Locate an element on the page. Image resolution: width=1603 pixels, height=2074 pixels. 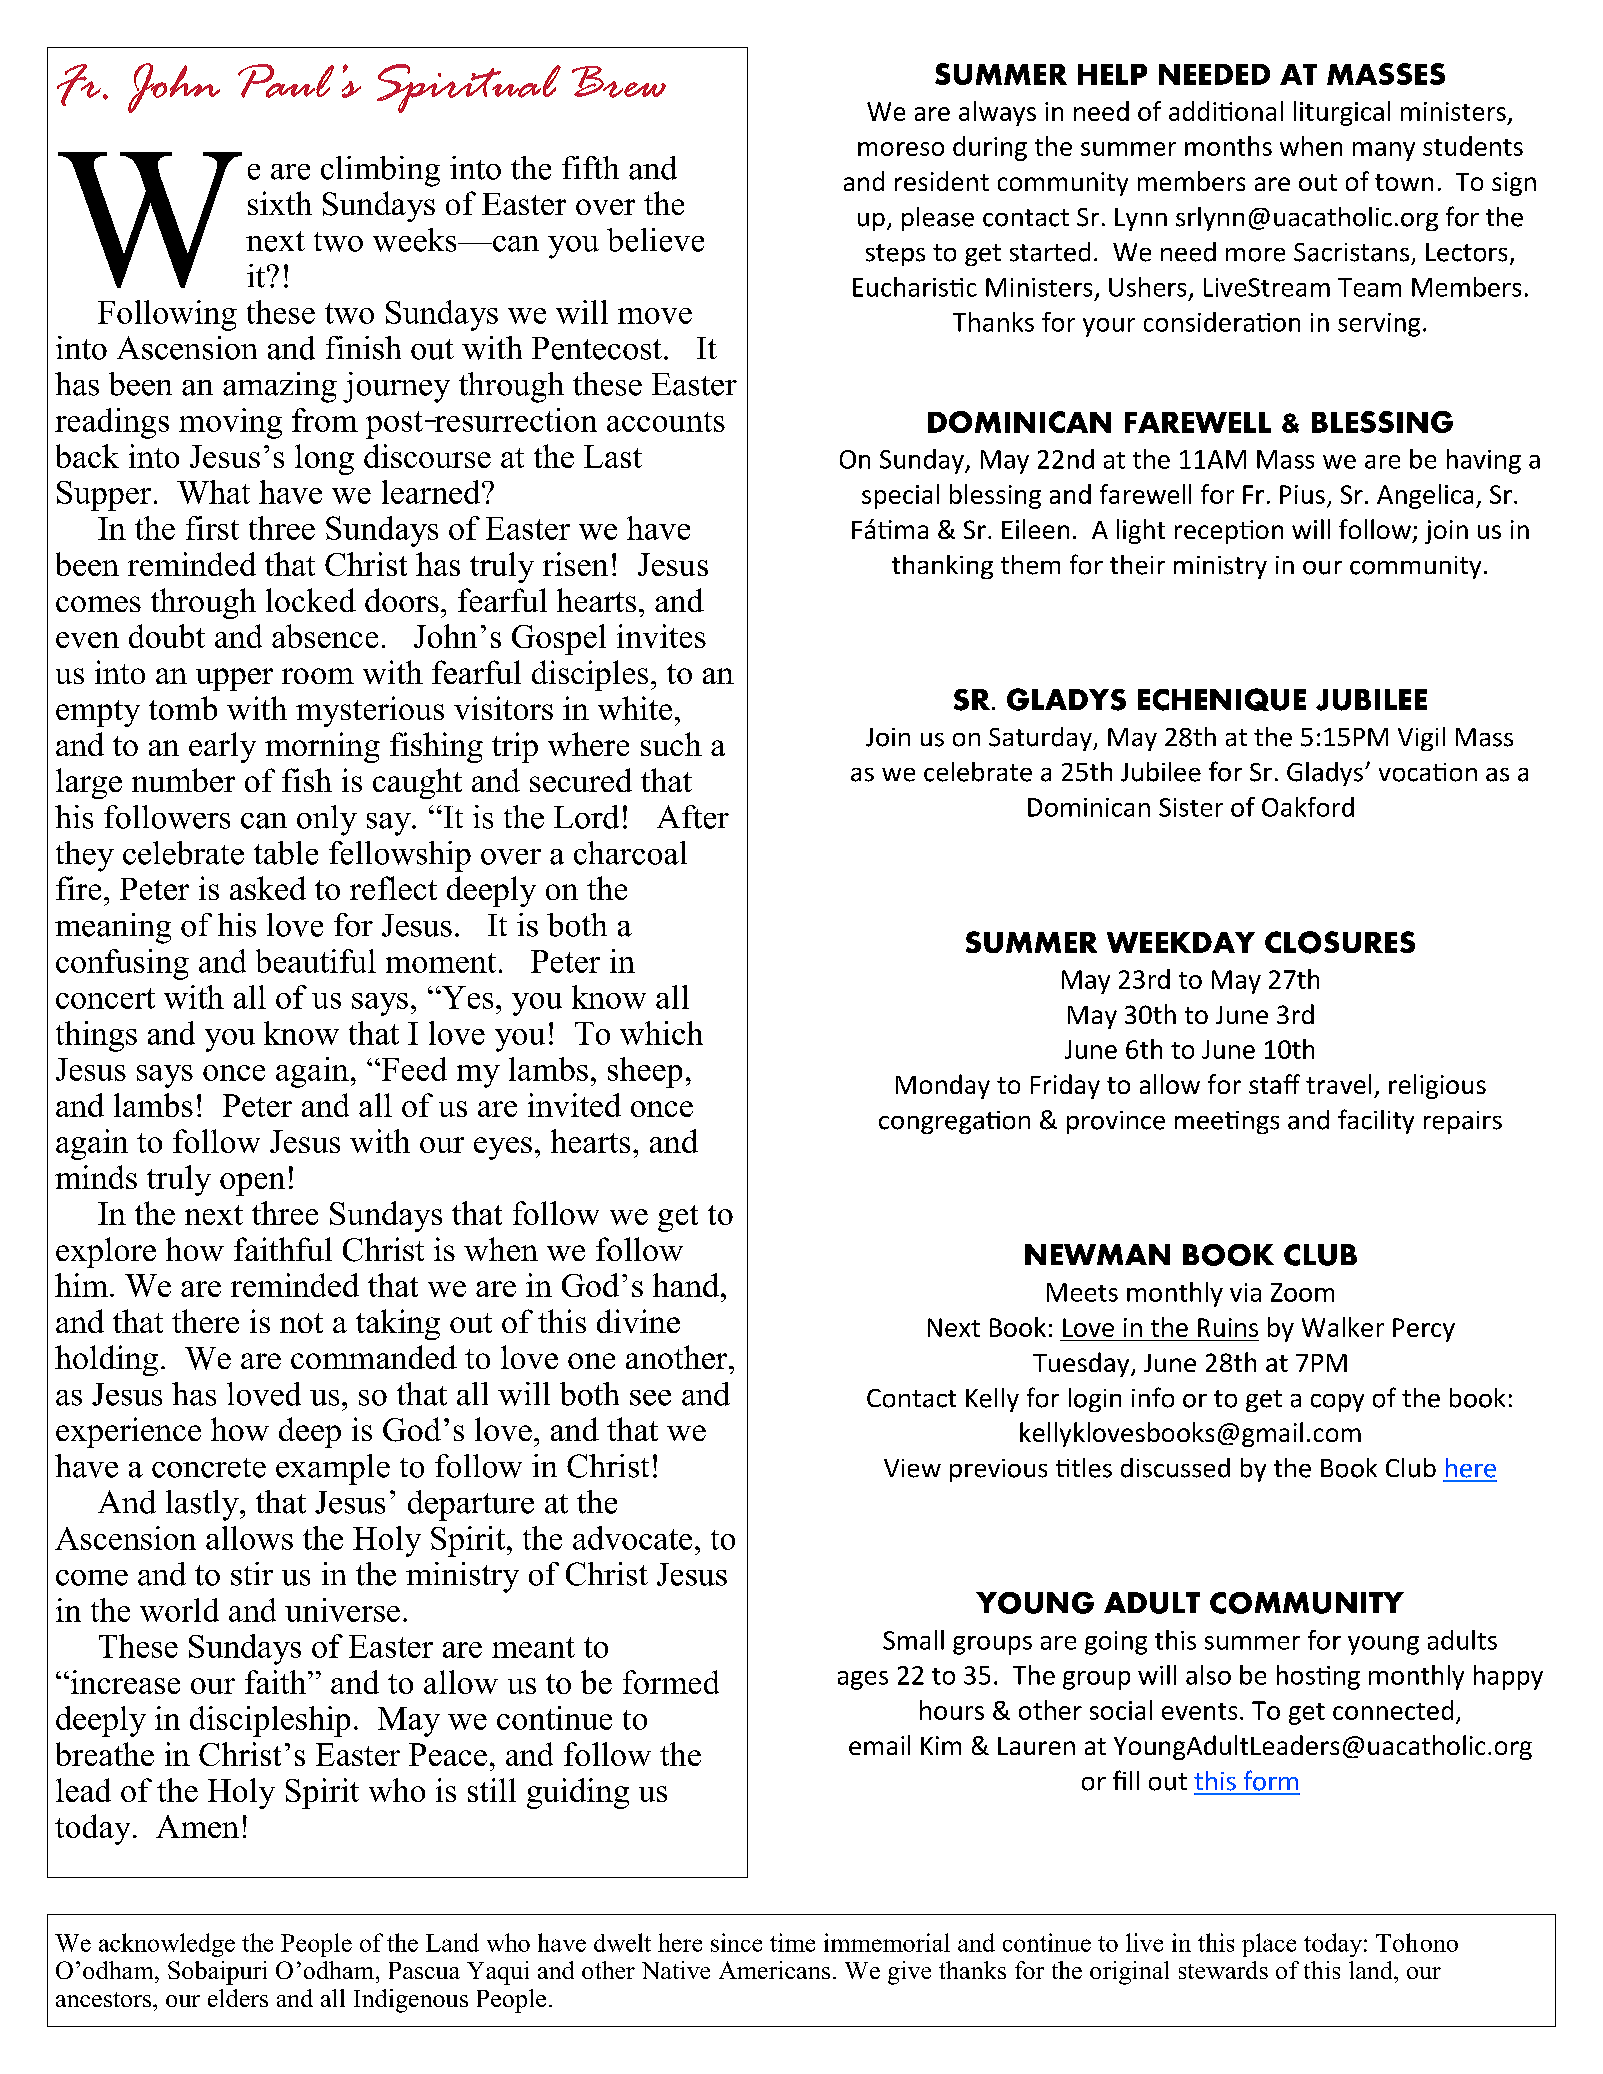
elders is located at coordinates (238, 1998).
